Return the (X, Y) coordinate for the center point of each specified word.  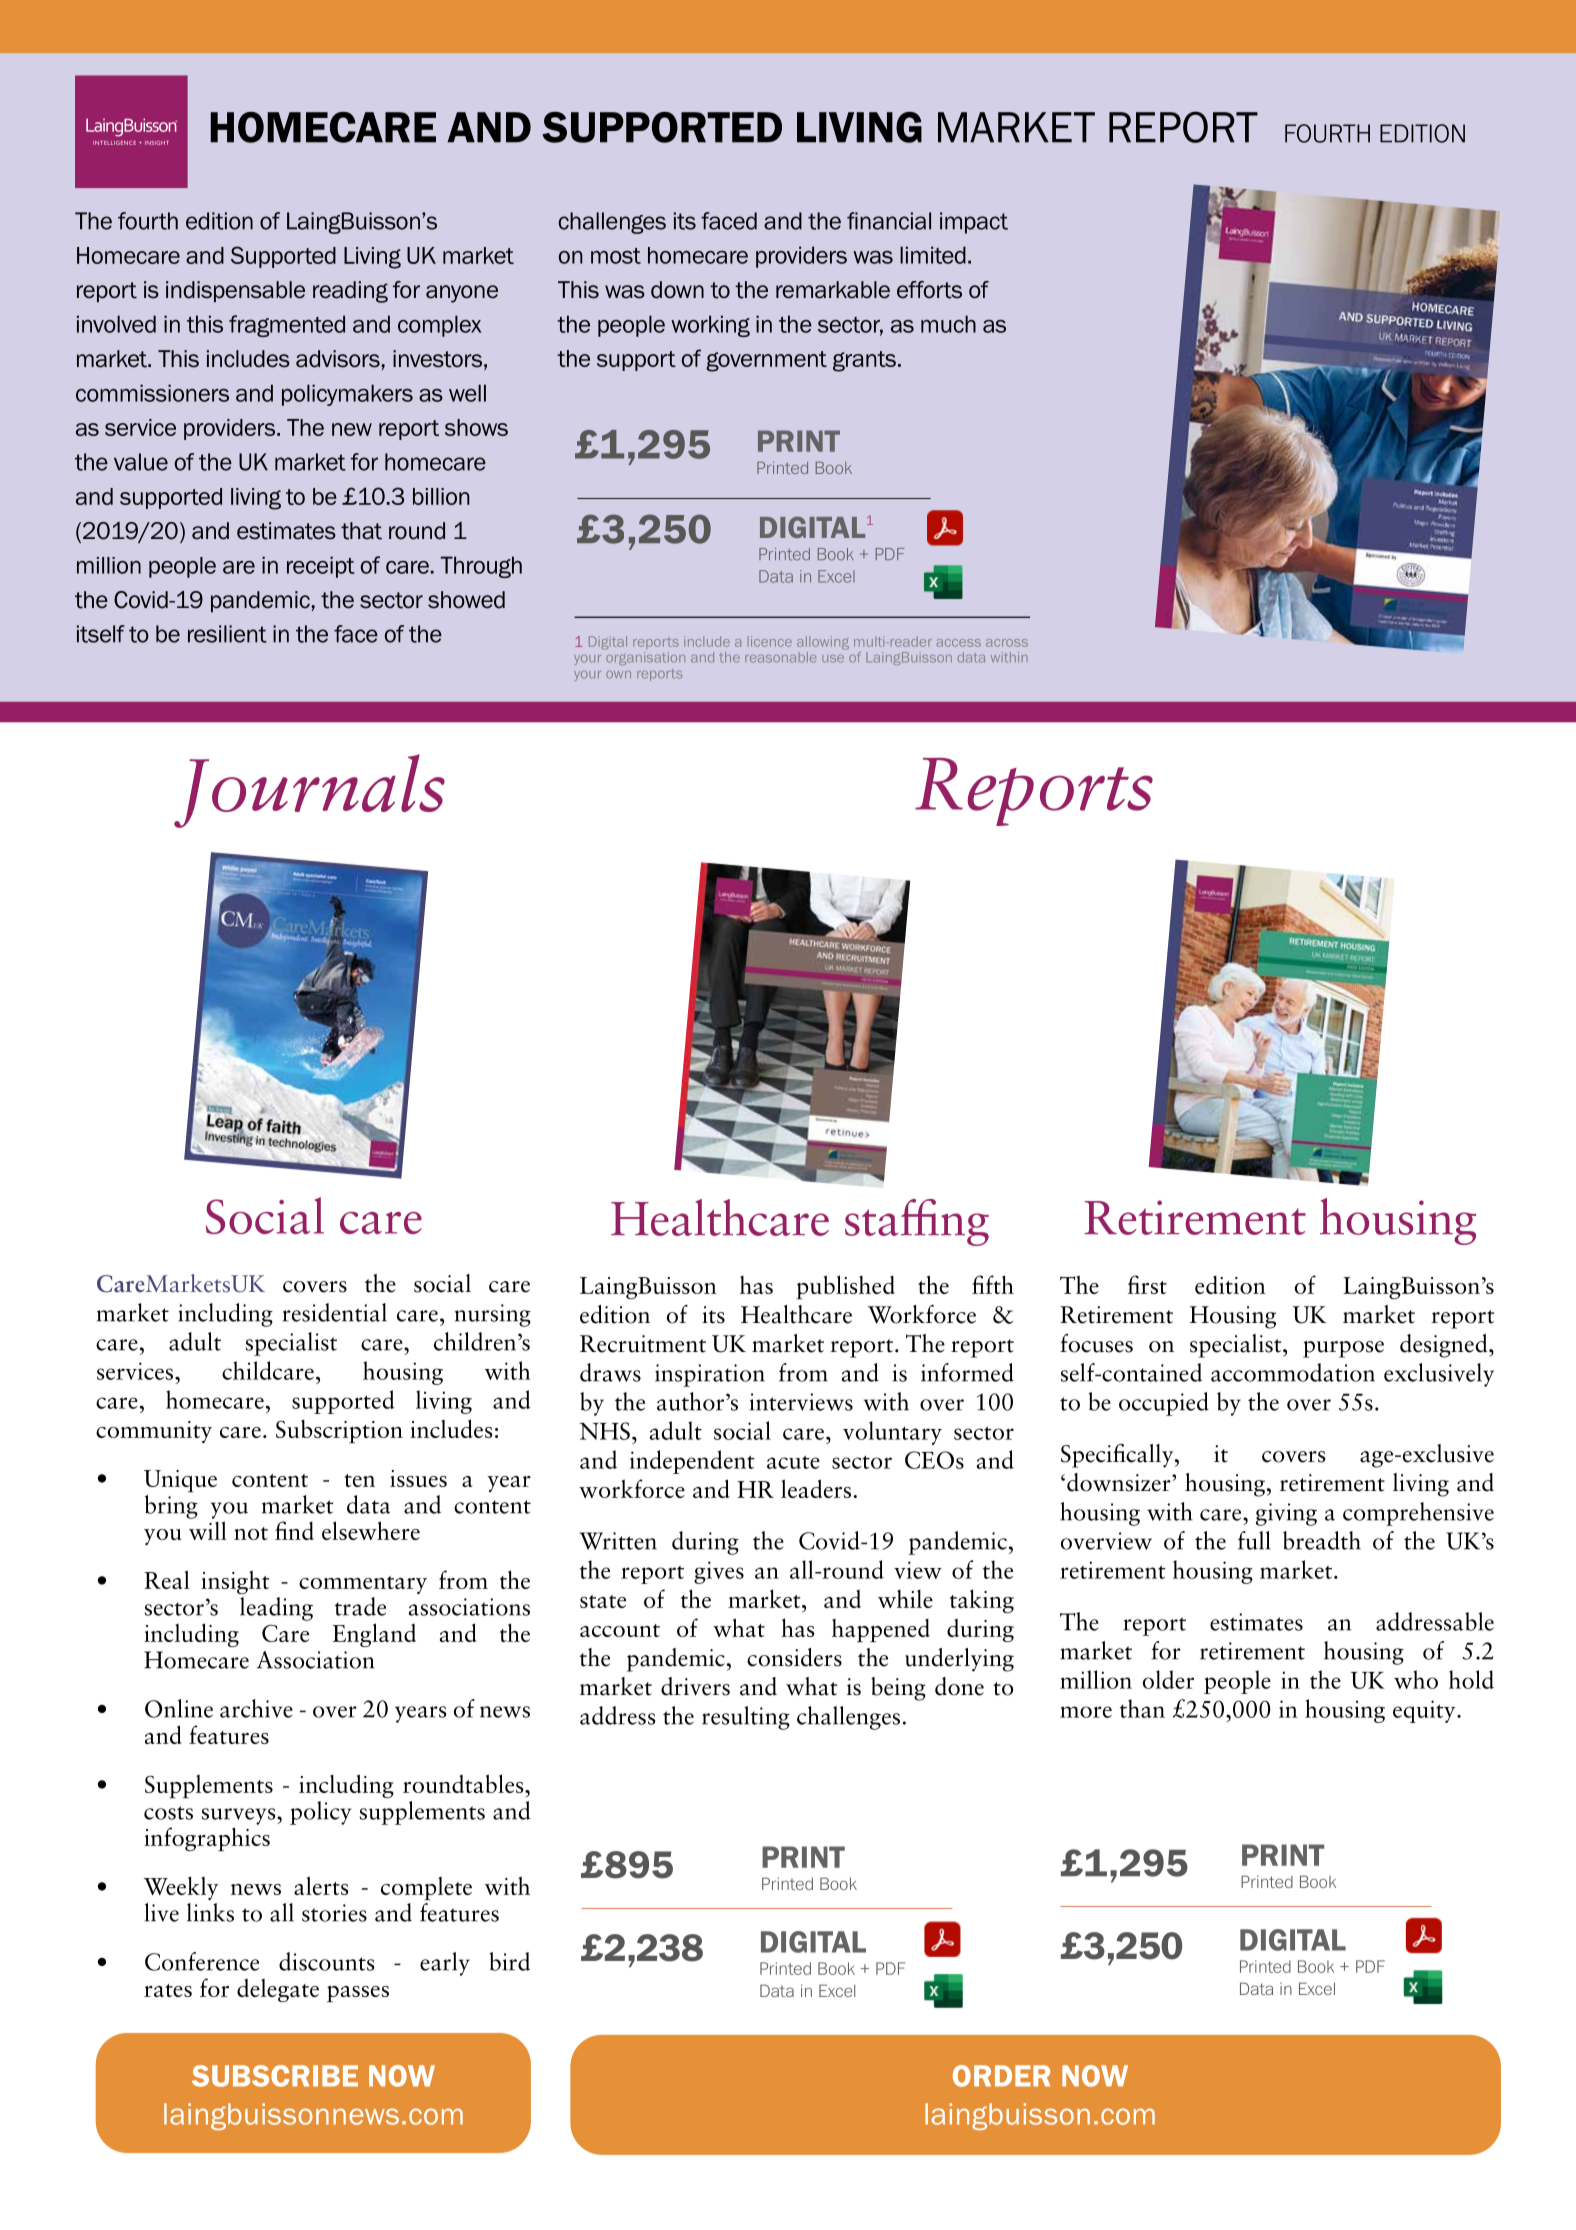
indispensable (235, 291)
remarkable (833, 290)
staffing (917, 1222)
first (1147, 1284)
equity (1425, 1711)
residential (334, 1312)
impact (974, 223)
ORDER (1001, 2076)
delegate (278, 1990)
